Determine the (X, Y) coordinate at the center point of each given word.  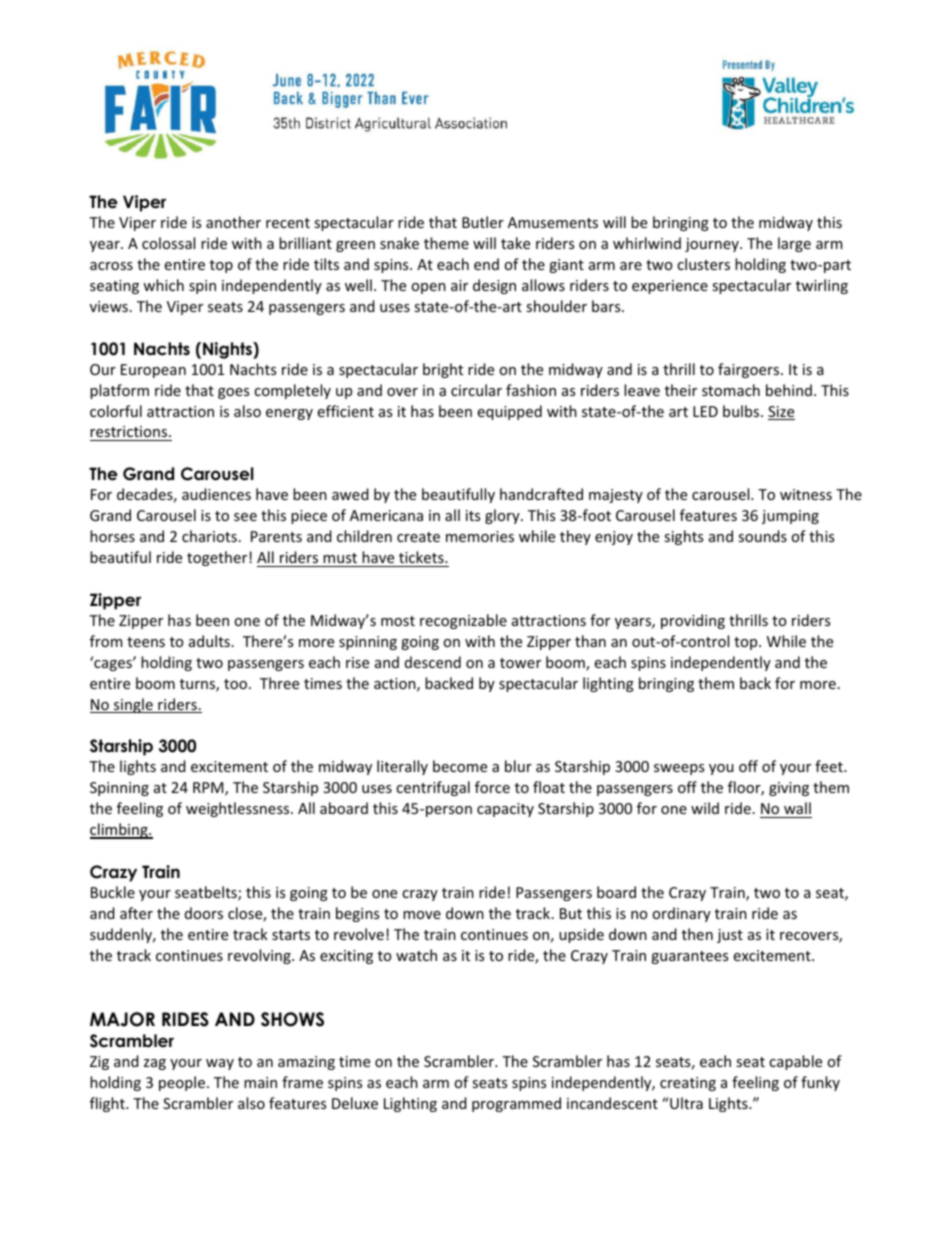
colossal (168, 243)
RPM (209, 789)
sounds (762, 536)
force (492, 787)
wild (705, 808)
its (473, 515)
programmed (516, 1104)
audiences (216, 494)
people (182, 1083)
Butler (483, 222)
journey (713, 245)
